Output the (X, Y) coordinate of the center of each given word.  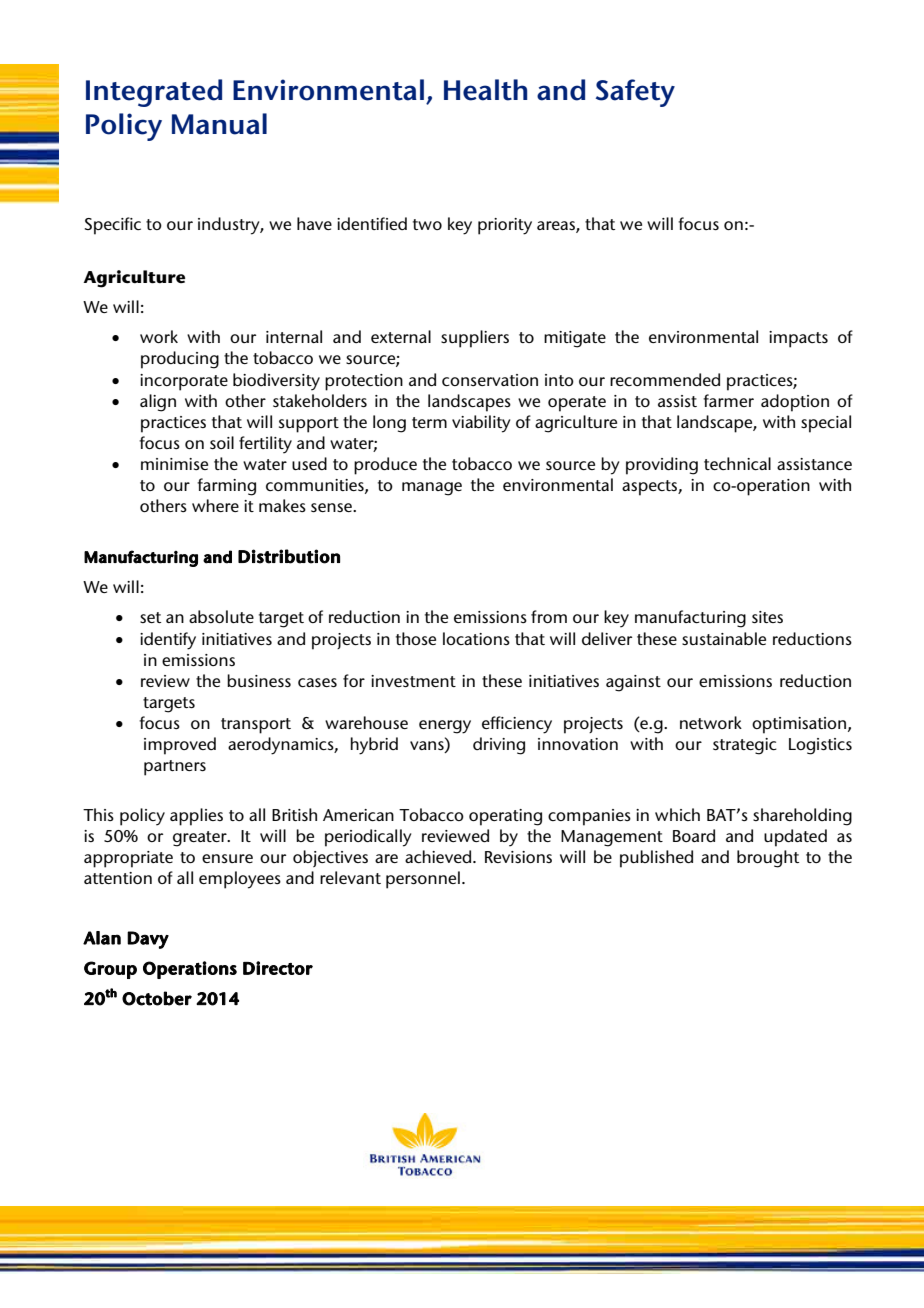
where (215, 505)
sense (332, 507)
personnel (423, 880)
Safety (635, 93)
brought (768, 859)
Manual (219, 124)
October (157, 998)
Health (485, 90)
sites (767, 617)
